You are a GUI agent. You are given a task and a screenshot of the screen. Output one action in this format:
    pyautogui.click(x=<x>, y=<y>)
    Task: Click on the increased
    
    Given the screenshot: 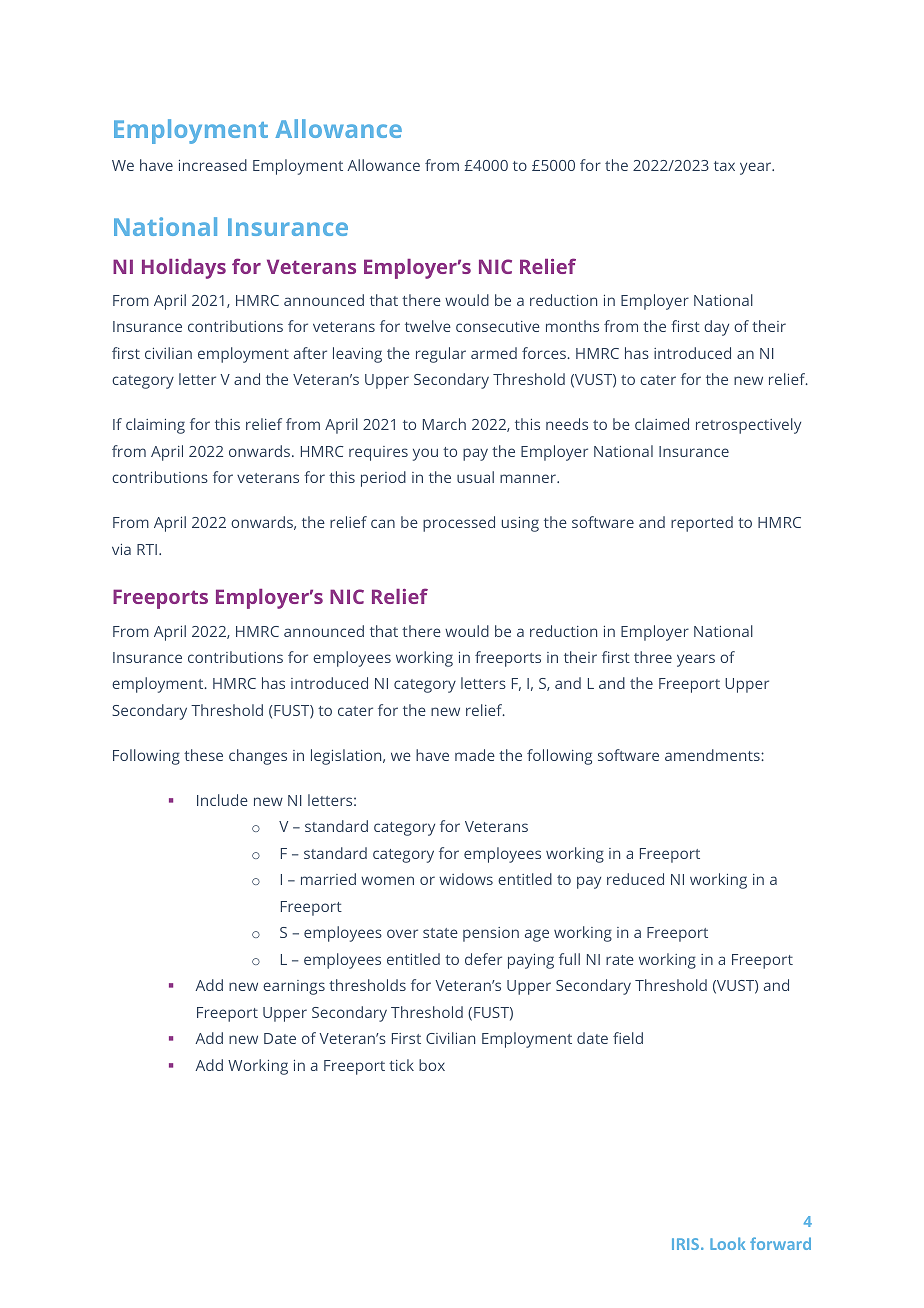 What is the action you would take?
    pyautogui.click(x=213, y=165)
